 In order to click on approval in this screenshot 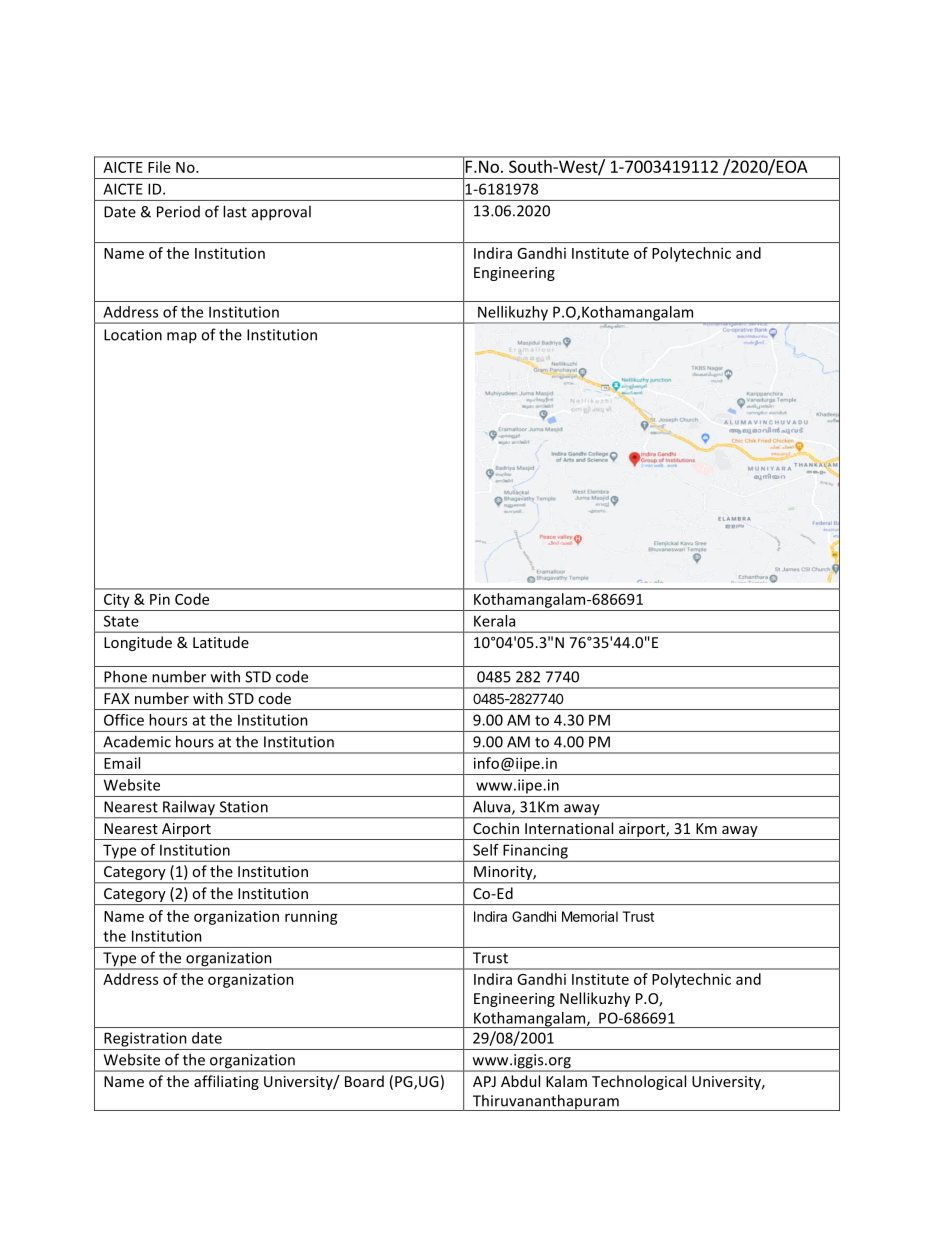, I will do `click(281, 213)`.
